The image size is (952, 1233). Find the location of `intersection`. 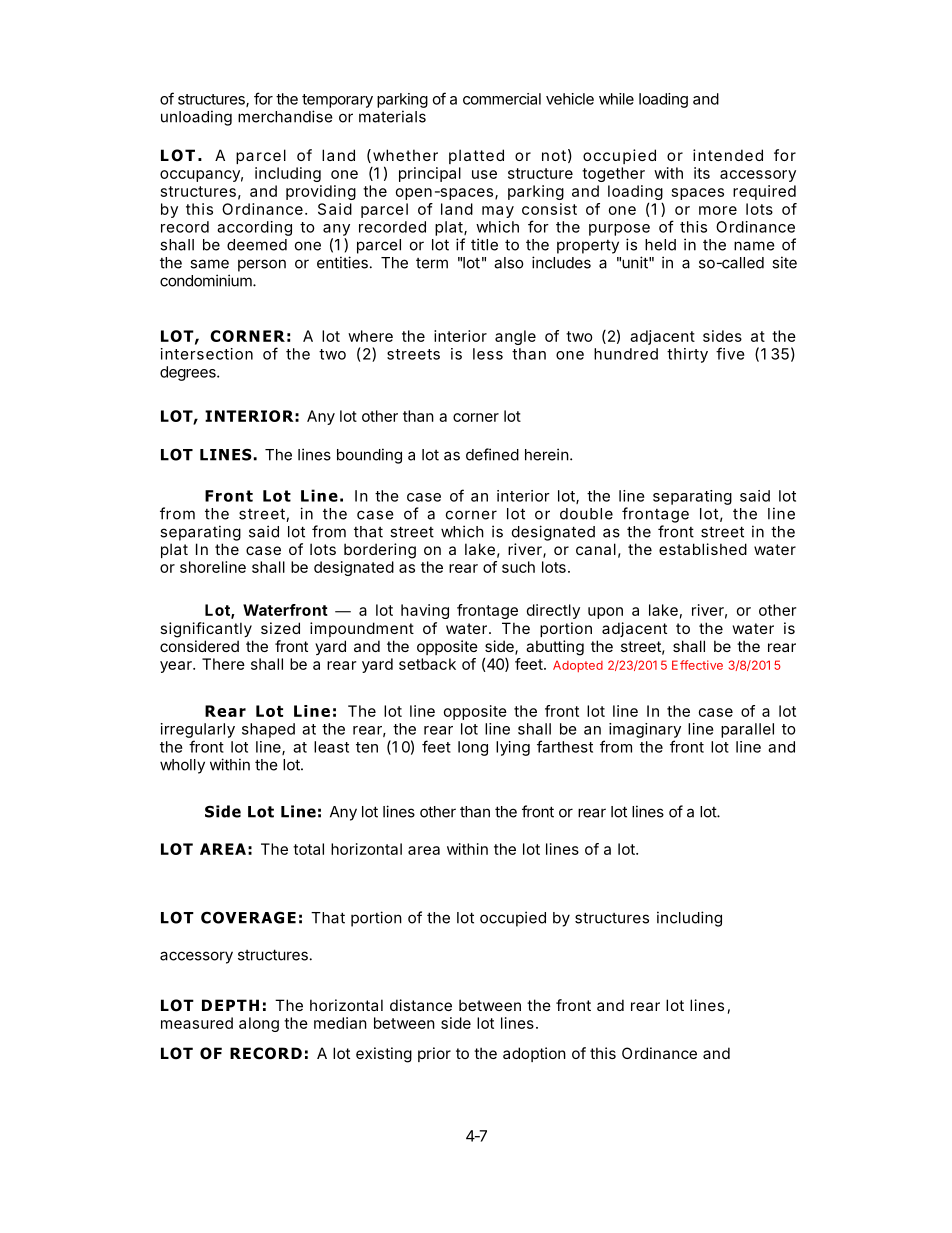

intersection is located at coordinates (207, 354).
